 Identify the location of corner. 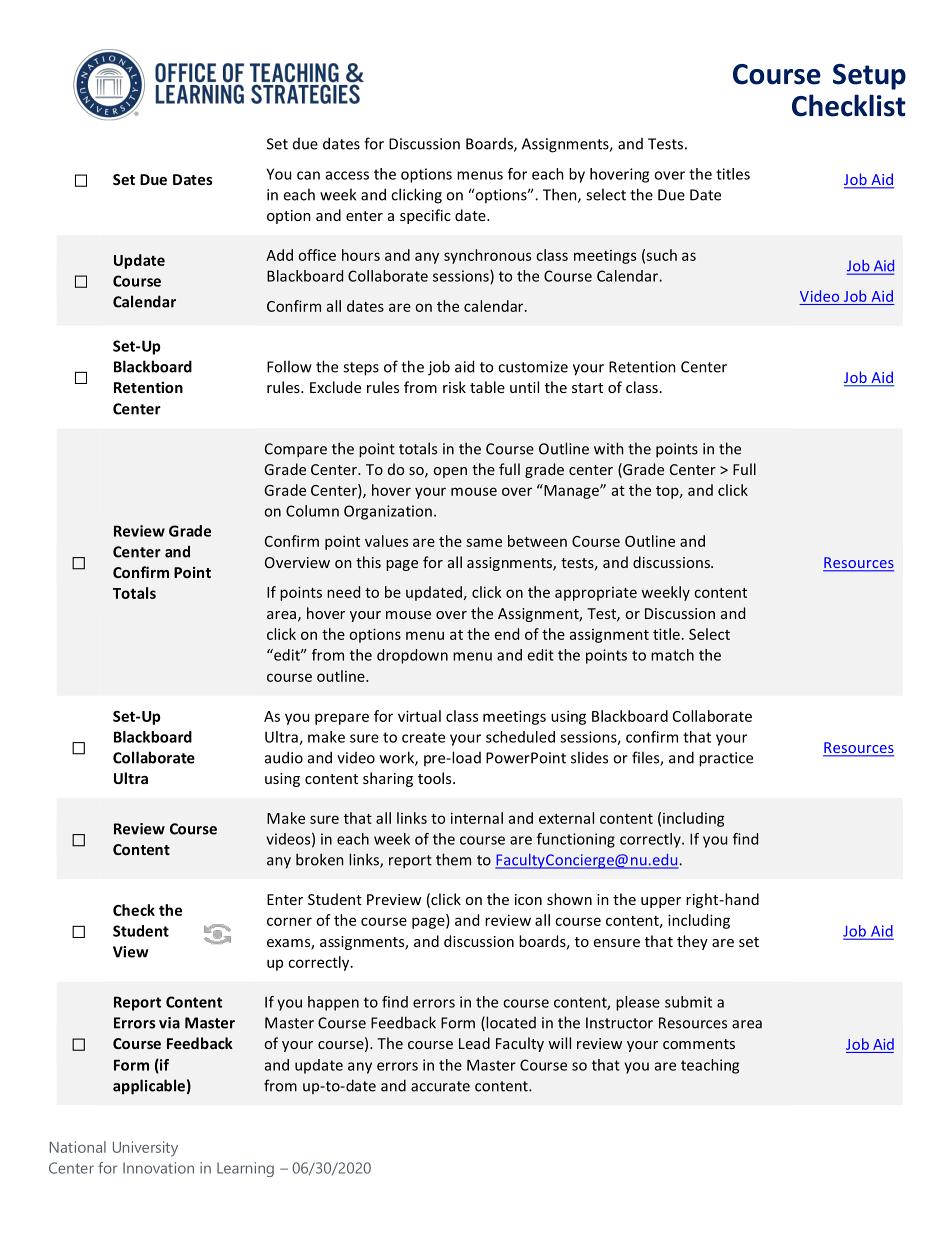
(289, 921).
